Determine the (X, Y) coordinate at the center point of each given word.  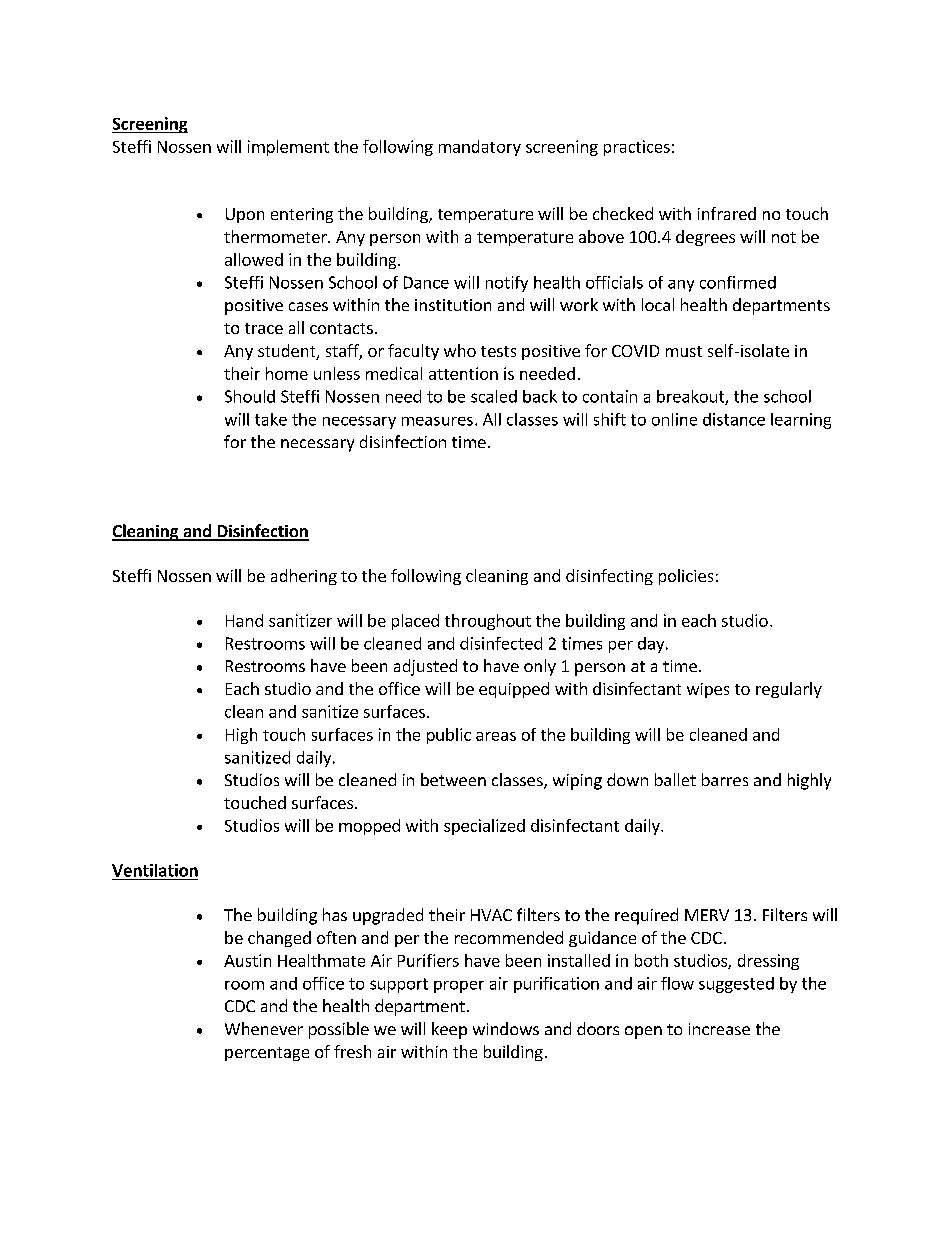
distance (734, 419)
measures (437, 421)
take (271, 419)
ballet (675, 779)
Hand (244, 620)
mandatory (480, 148)
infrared (727, 213)
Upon (245, 215)
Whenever (264, 1028)
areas (496, 736)
